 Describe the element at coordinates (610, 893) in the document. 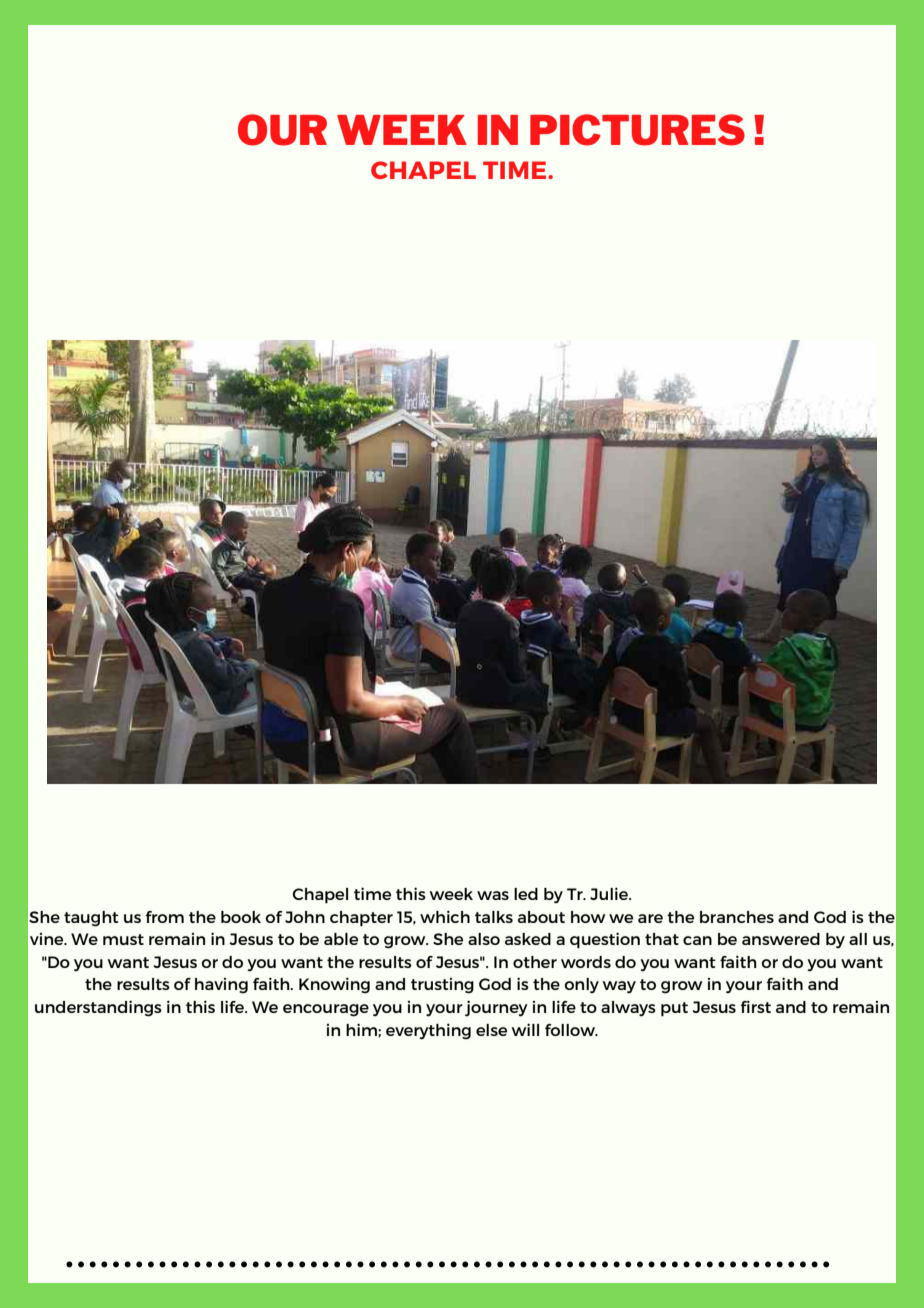

I see `Julie` at that location.
